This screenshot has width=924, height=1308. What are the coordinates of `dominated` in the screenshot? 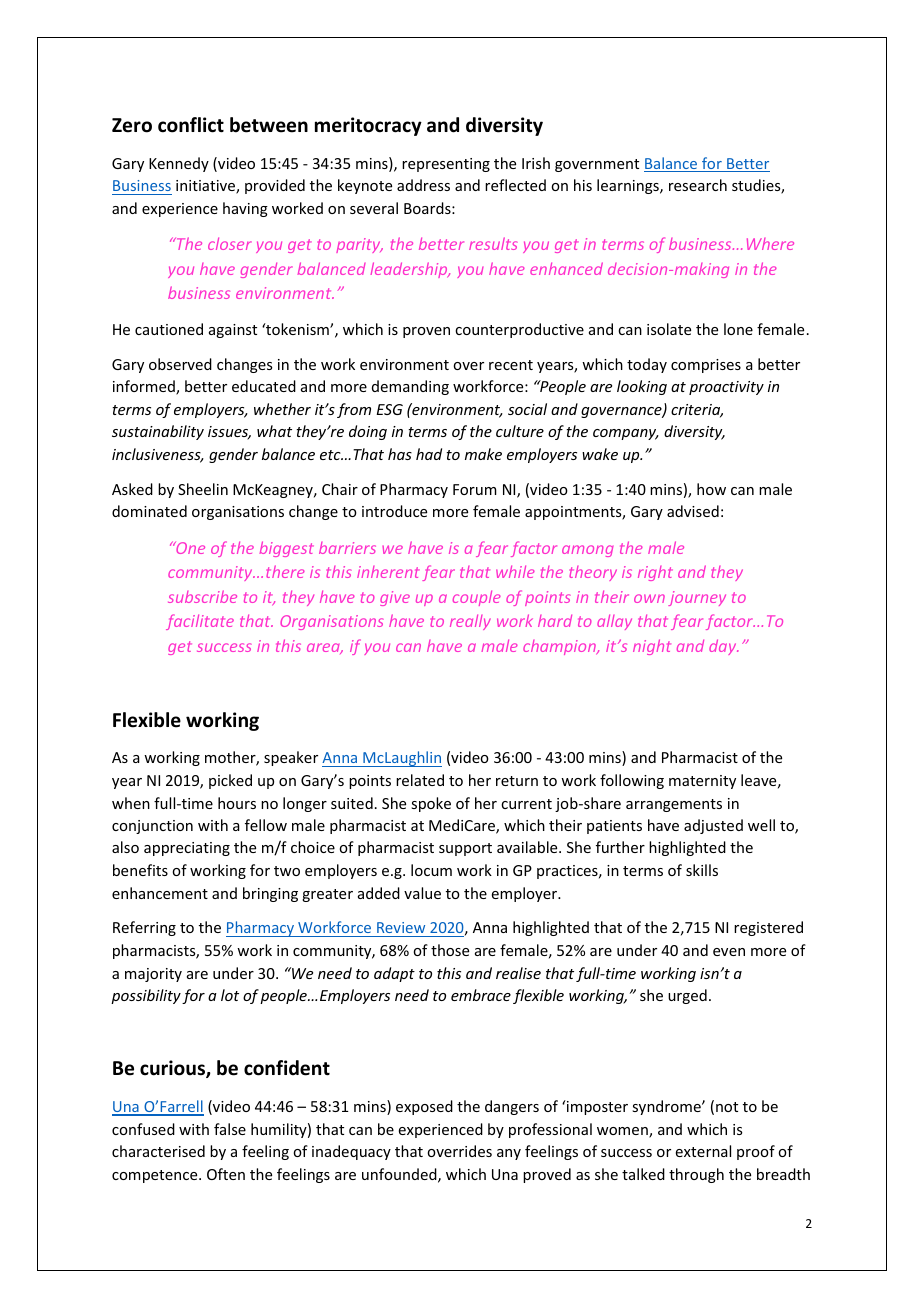 It's located at (149, 511).
